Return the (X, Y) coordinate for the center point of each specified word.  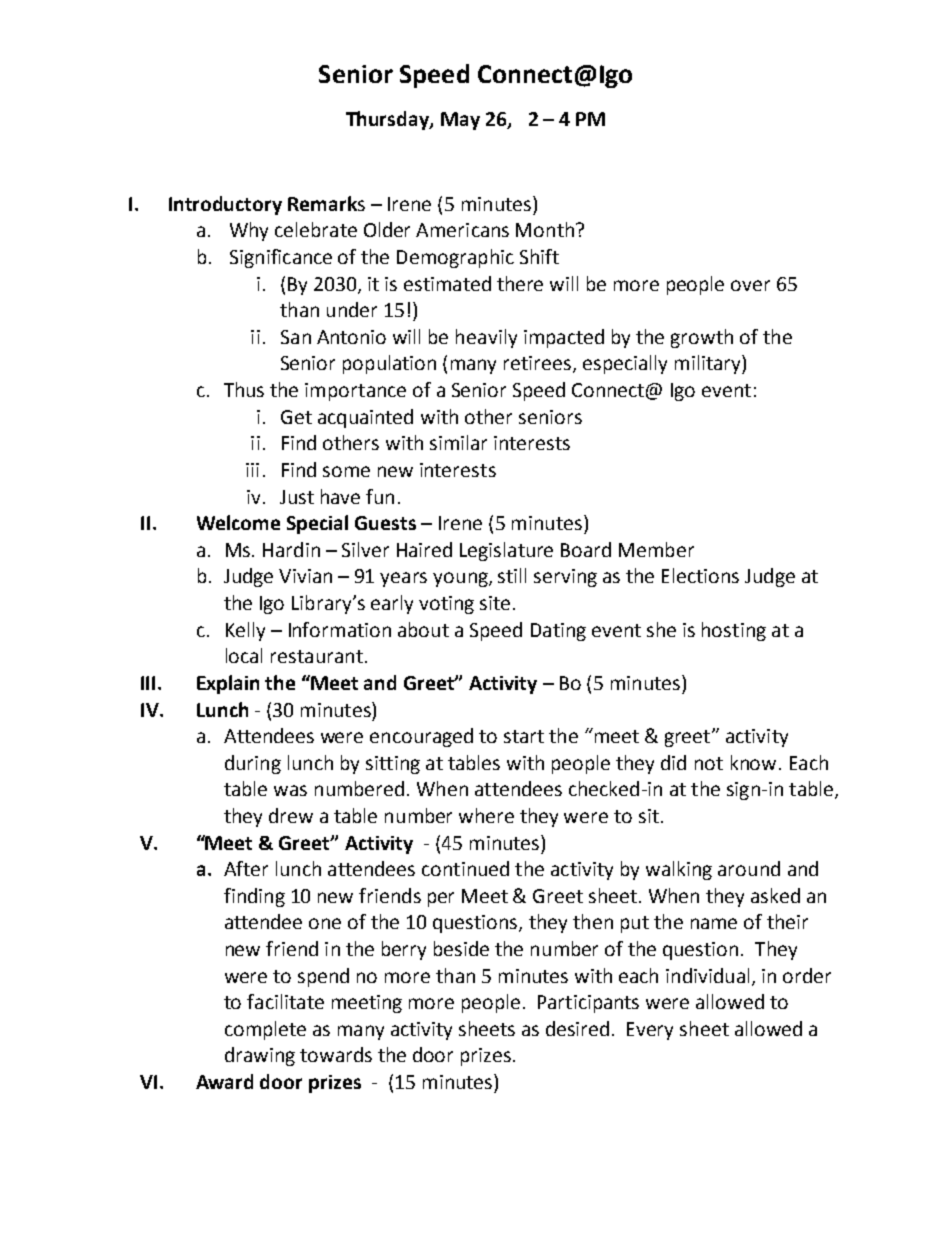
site (495, 603)
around (749, 868)
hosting (734, 631)
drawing (260, 1056)
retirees (537, 363)
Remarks (326, 203)
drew (291, 815)
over (750, 285)
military (709, 364)
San (296, 337)
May (460, 121)
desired (577, 1028)
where (486, 815)
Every (650, 1031)
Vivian (305, 576)
